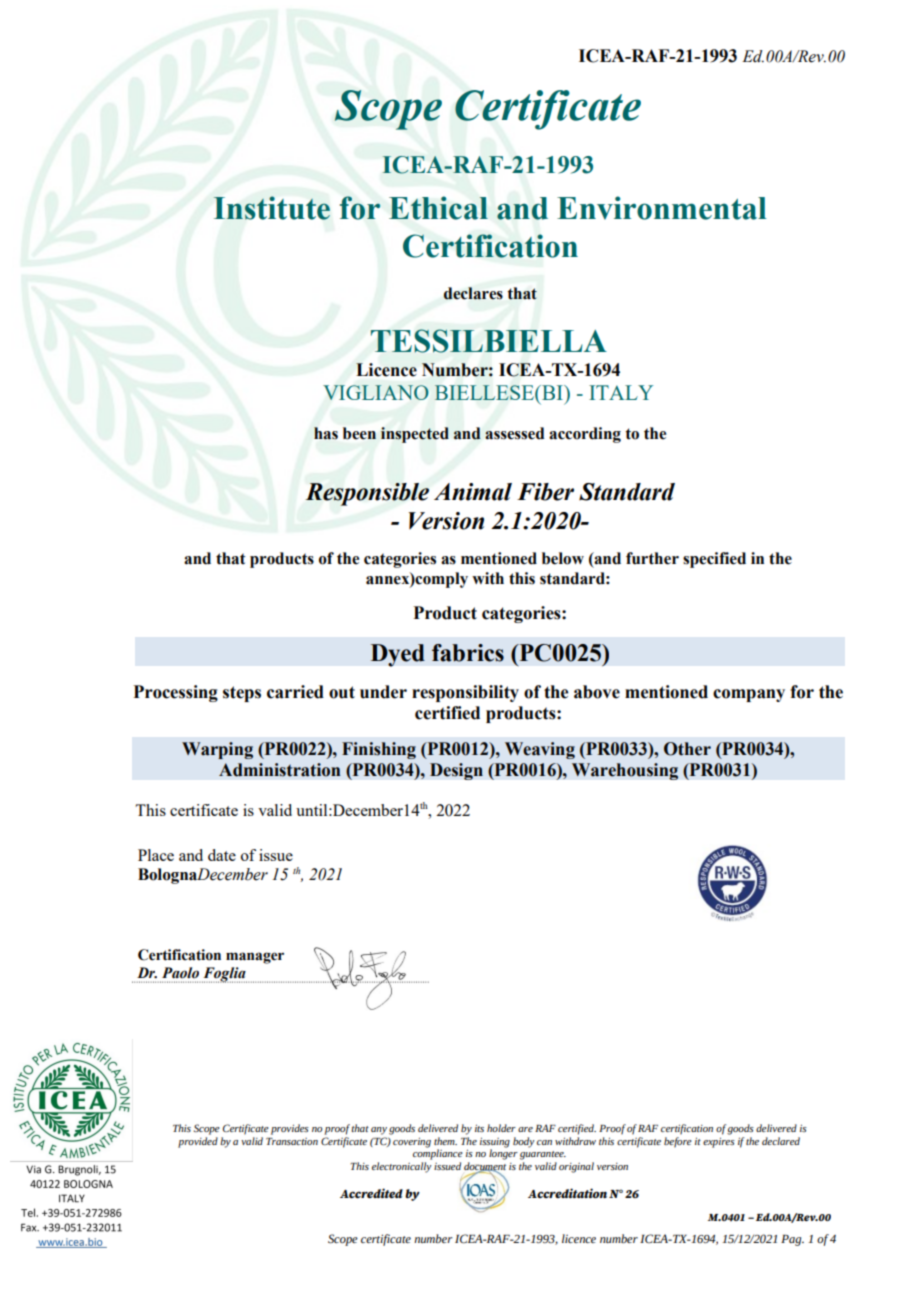  What do you see at coordinates (255, 958) in the page?
I see `manager` at bounding box center [255, 958].
